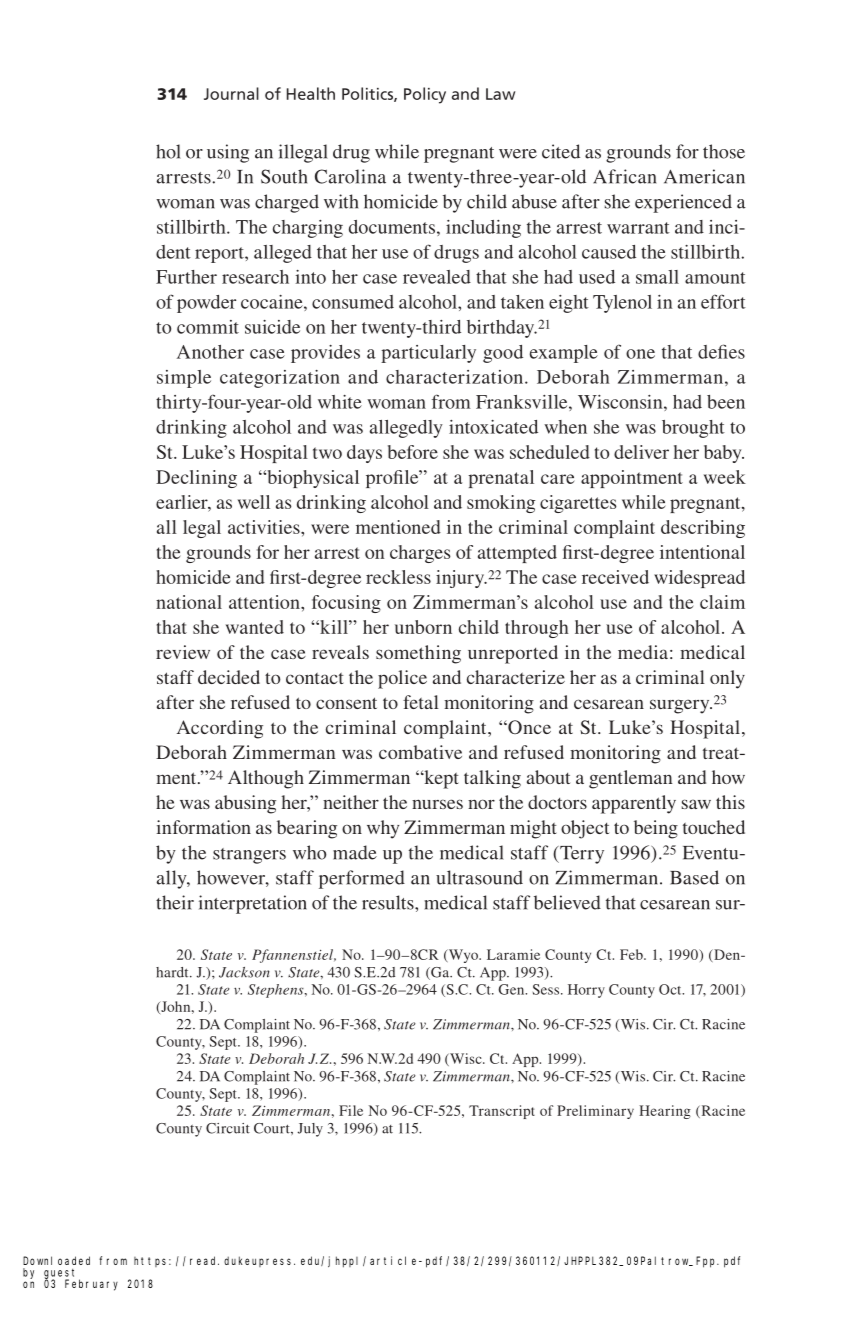  Describe the element at coordinates (91, 1285) in the screenshot. I see `February` at that location.
